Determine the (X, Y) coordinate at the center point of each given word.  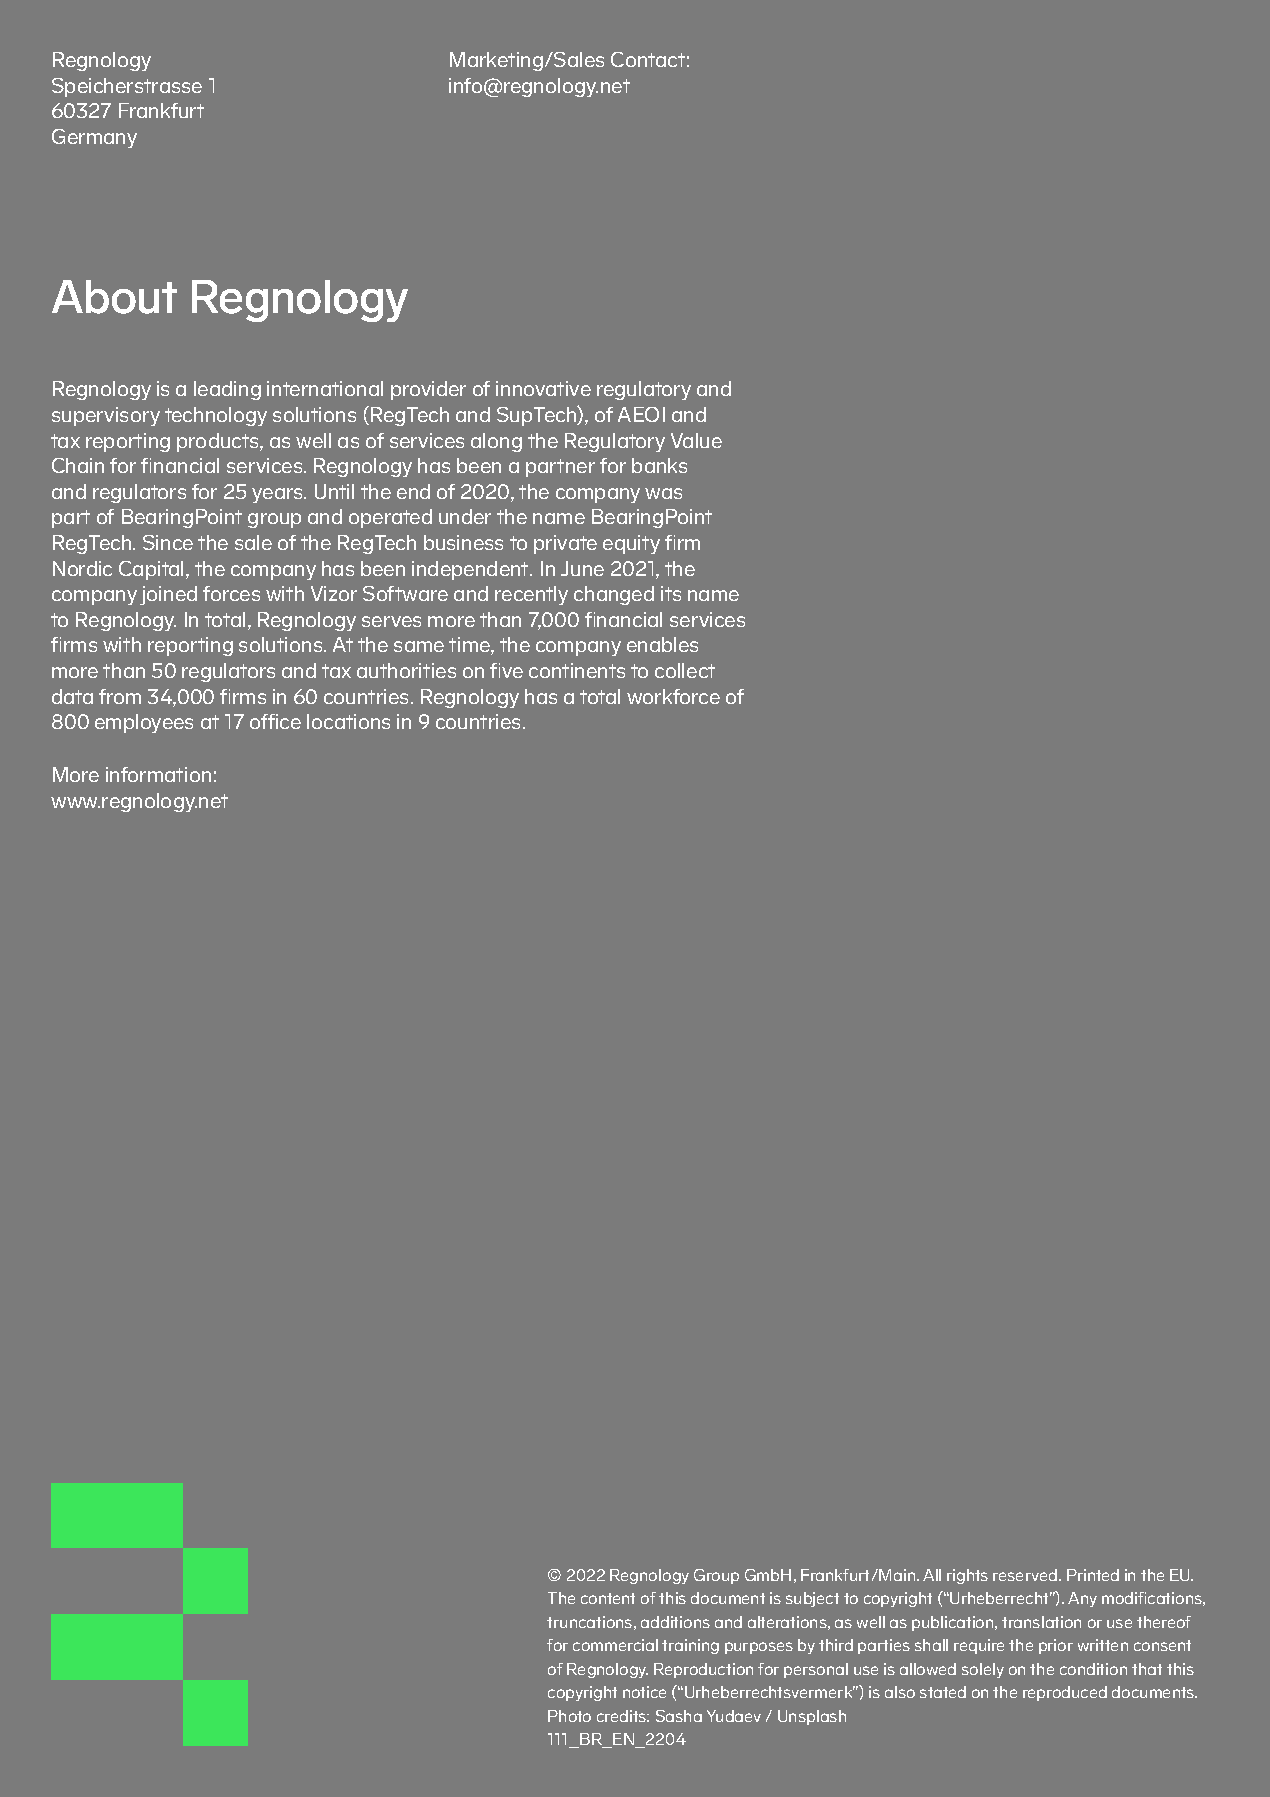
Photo (569, 1716)
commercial (615, 1645)
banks (659, 465)
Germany (94, 138)
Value (696, 440)
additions (675, 1622)
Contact (648, 59)
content (608, 1598)
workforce (673, 696)
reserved (1026, 1575)
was (663, 493)
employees (144, 723)
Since (168, 542)
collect (685, 670)
